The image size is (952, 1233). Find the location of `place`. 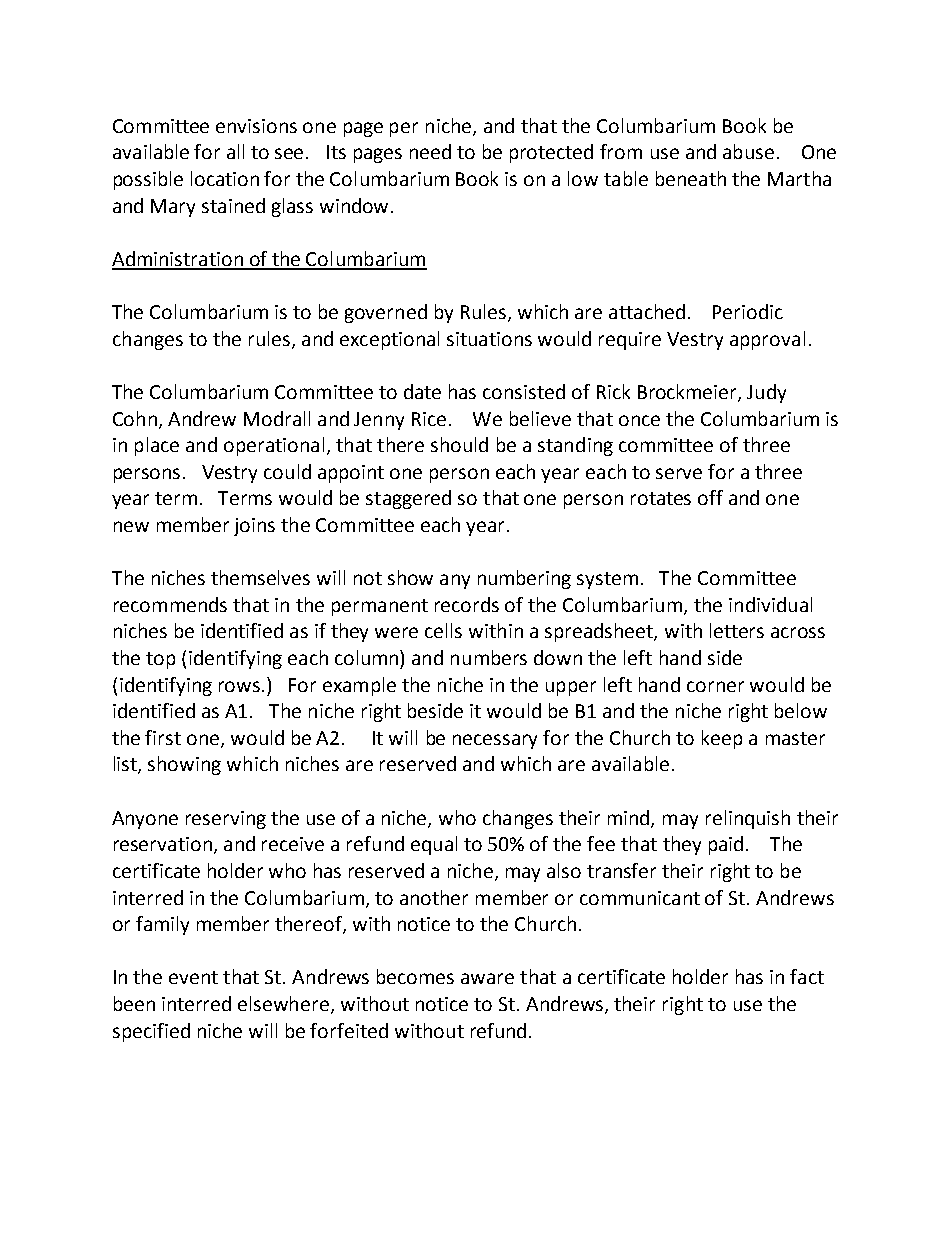

place is located at coordinates (157, 446).
